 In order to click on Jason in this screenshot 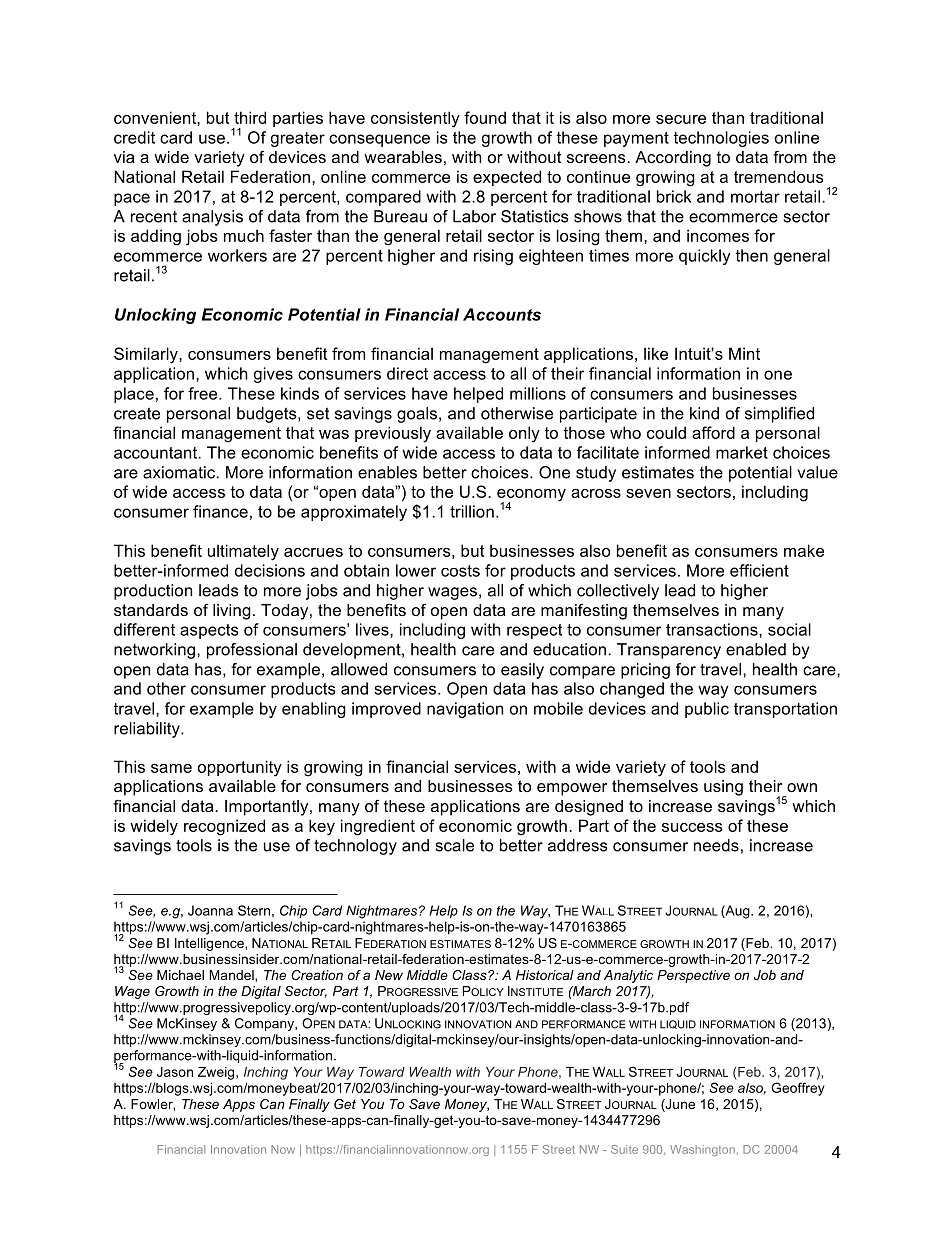, I will do `click(175, 1072)`.
